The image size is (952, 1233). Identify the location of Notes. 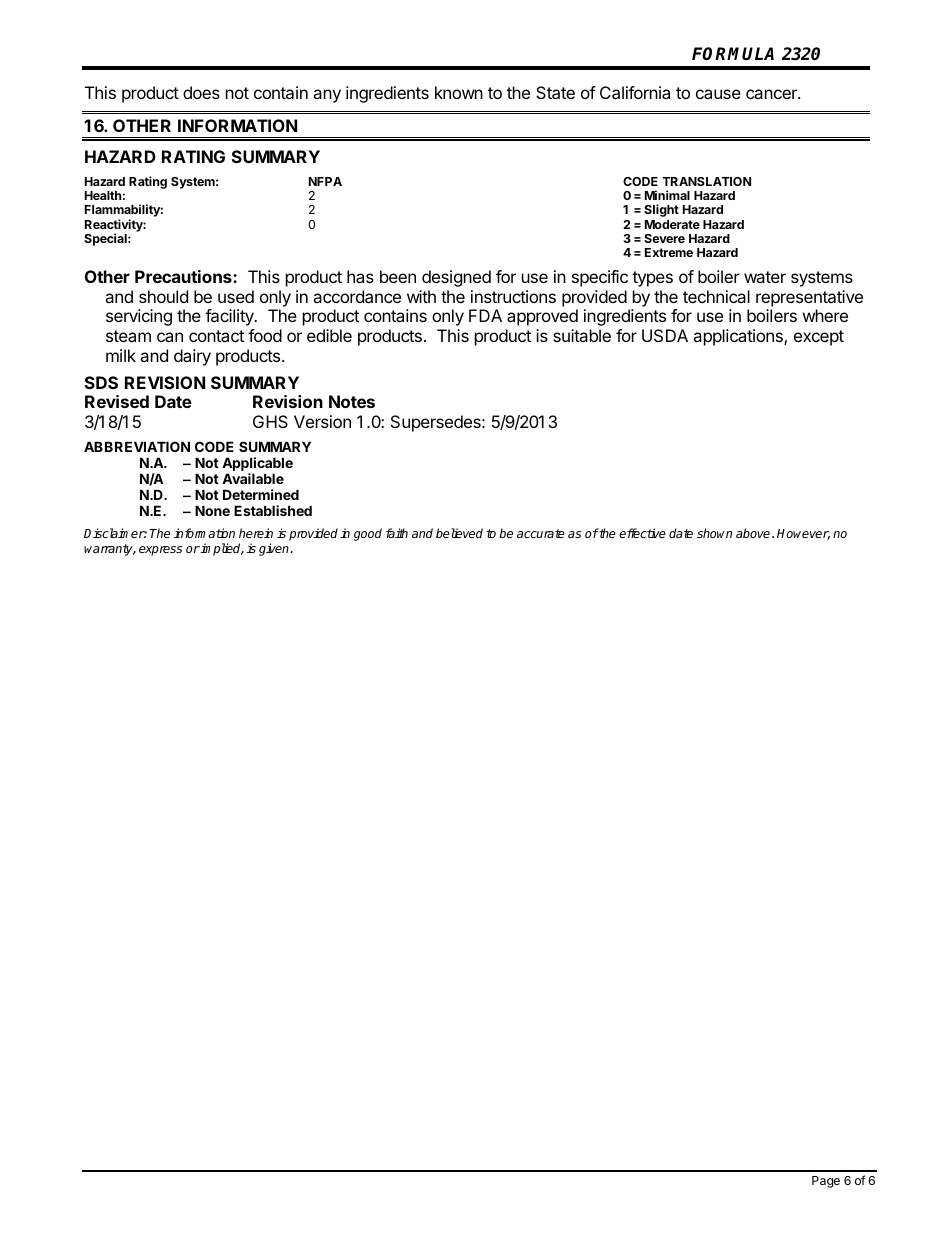
(352, 401).
